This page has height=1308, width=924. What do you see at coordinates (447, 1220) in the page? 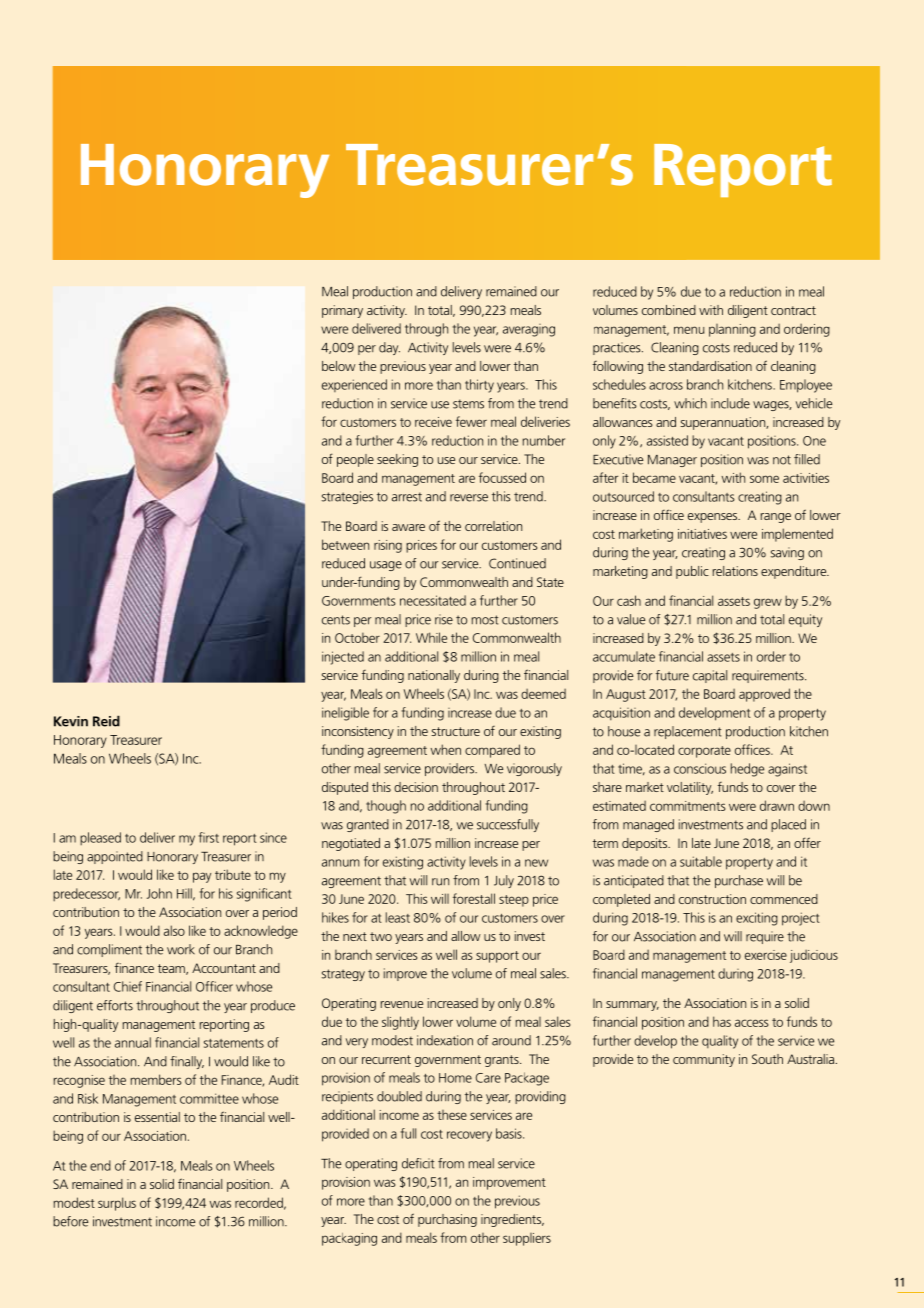
I see `purchasing` at bounding box center [447, 1220].
